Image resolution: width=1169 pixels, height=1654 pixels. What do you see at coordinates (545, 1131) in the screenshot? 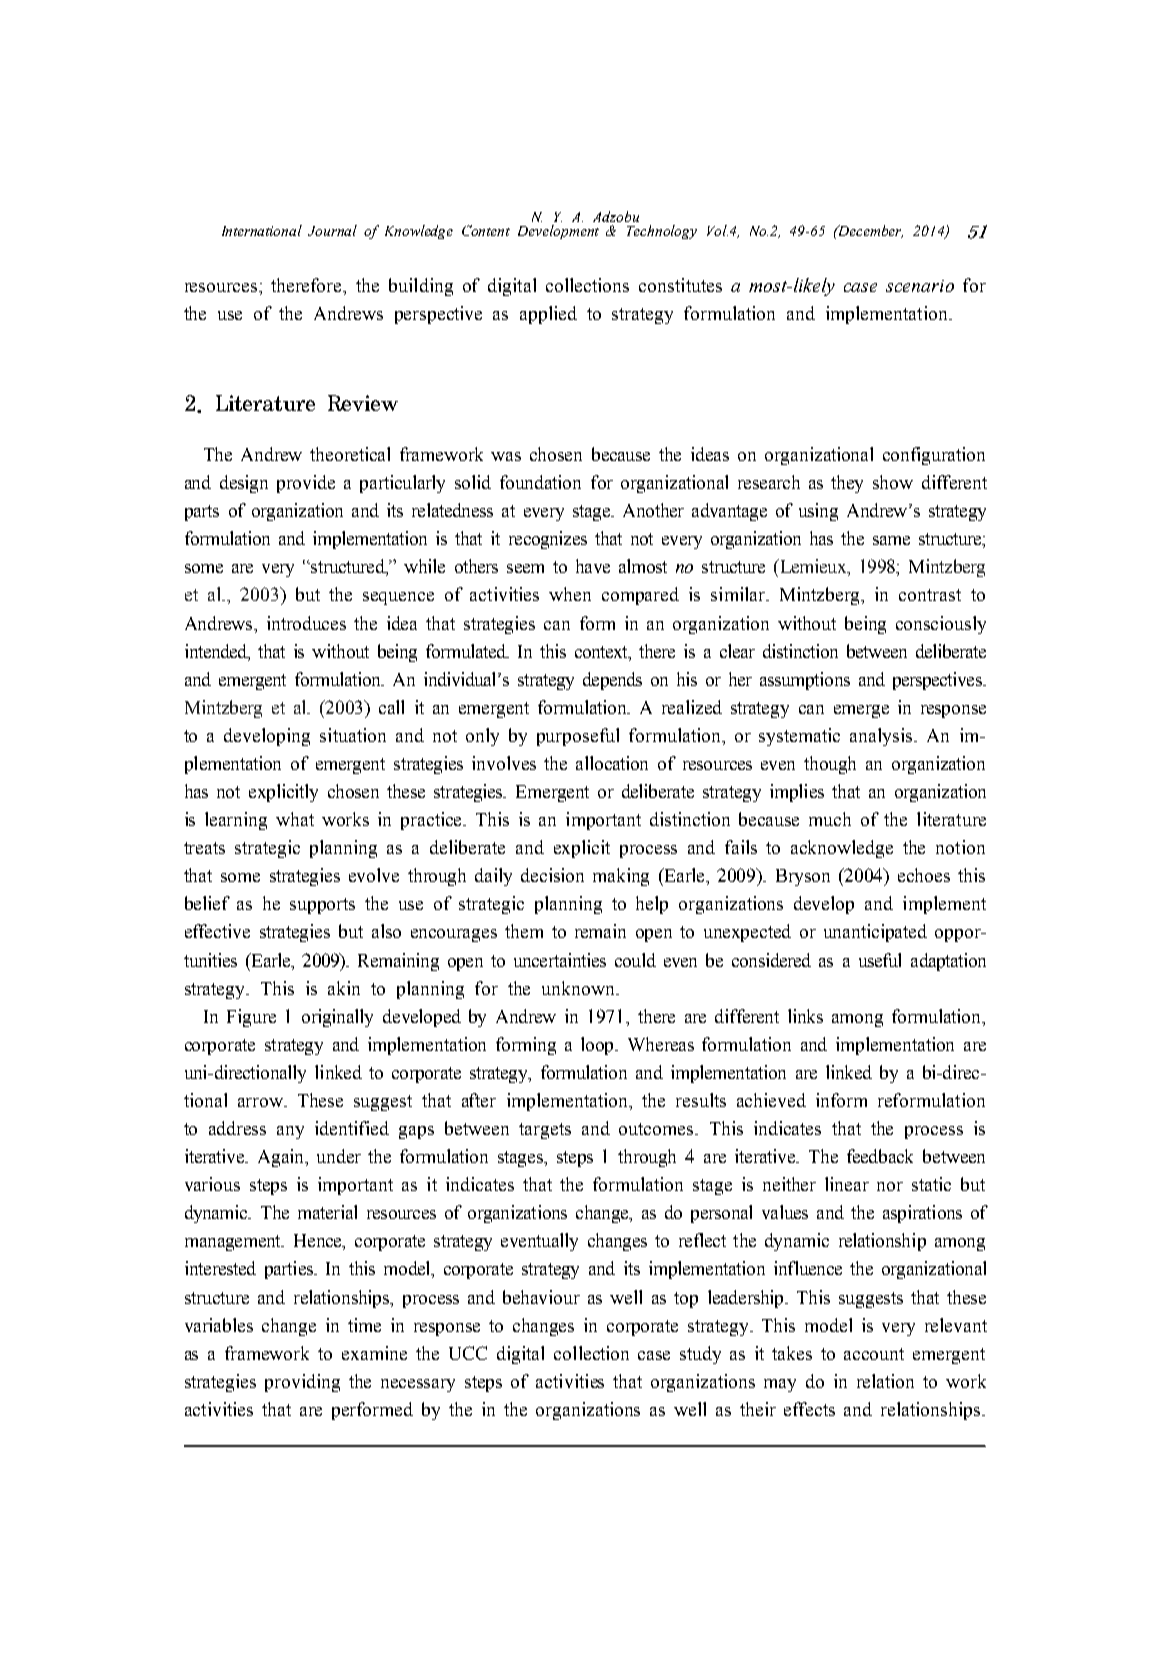
I see `targets` at bounding box center [545, 1131].
